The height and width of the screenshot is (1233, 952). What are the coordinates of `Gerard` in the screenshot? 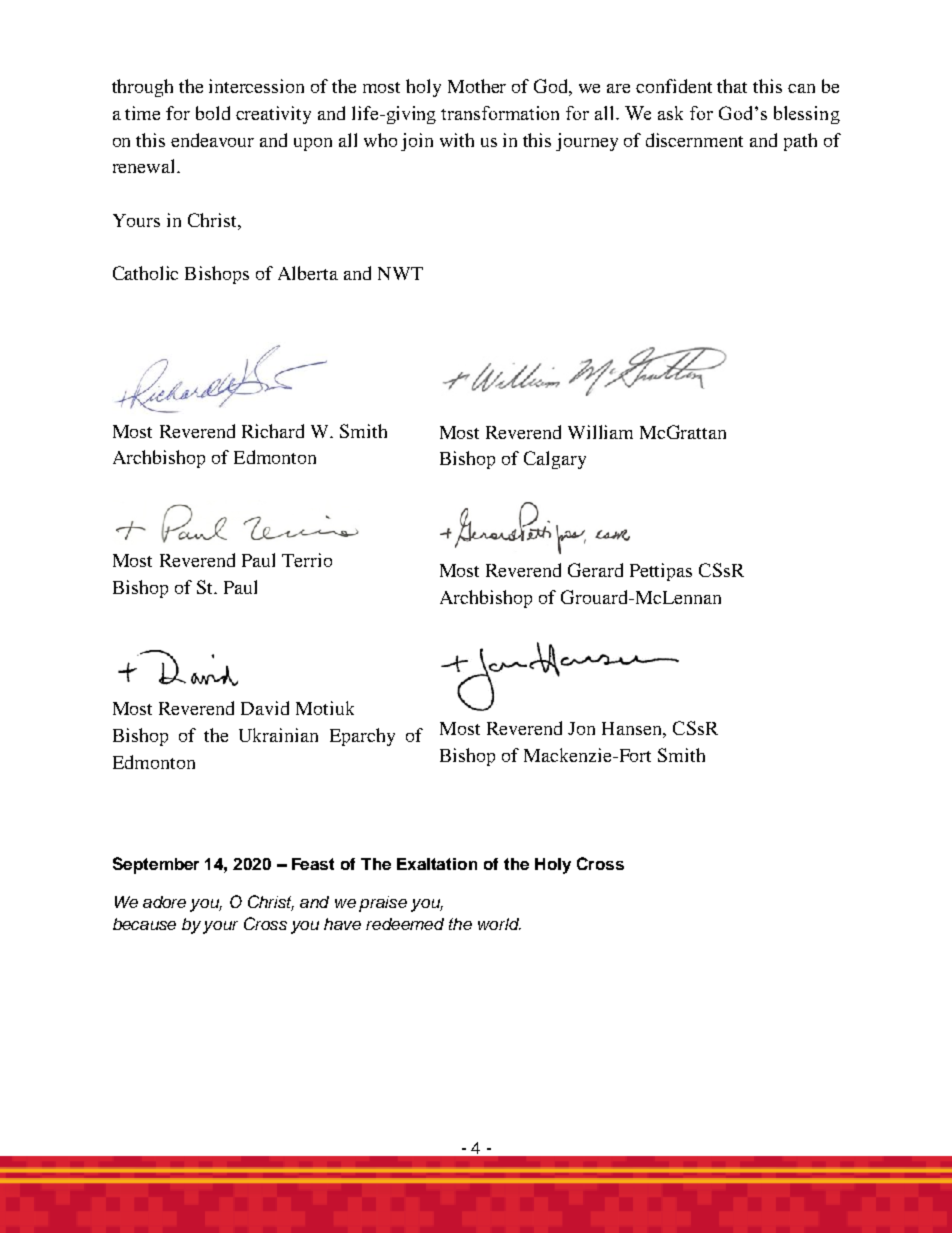 It's located at (595, 570).
